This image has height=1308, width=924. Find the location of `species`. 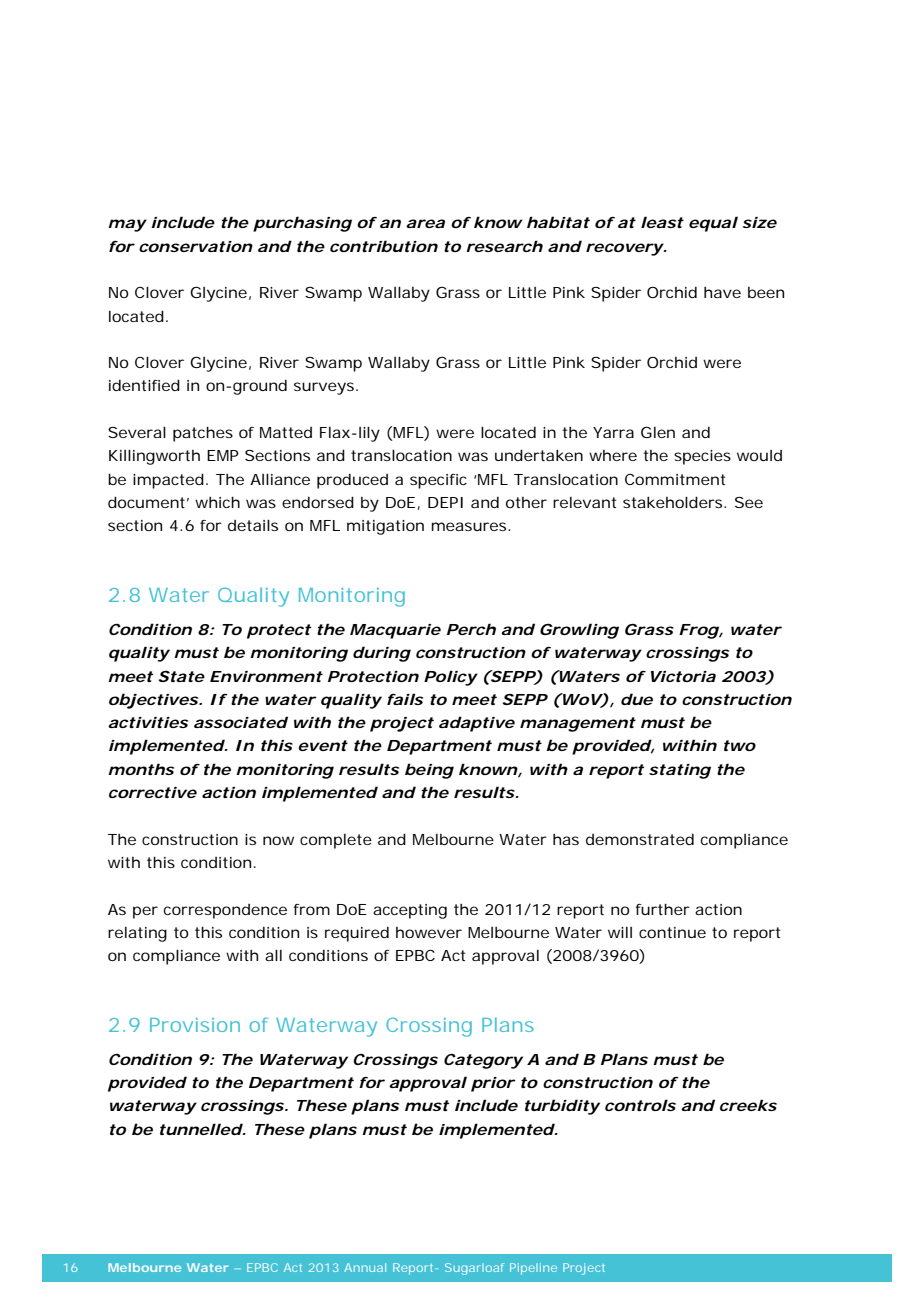

species is located at coordinates (702, 457).
